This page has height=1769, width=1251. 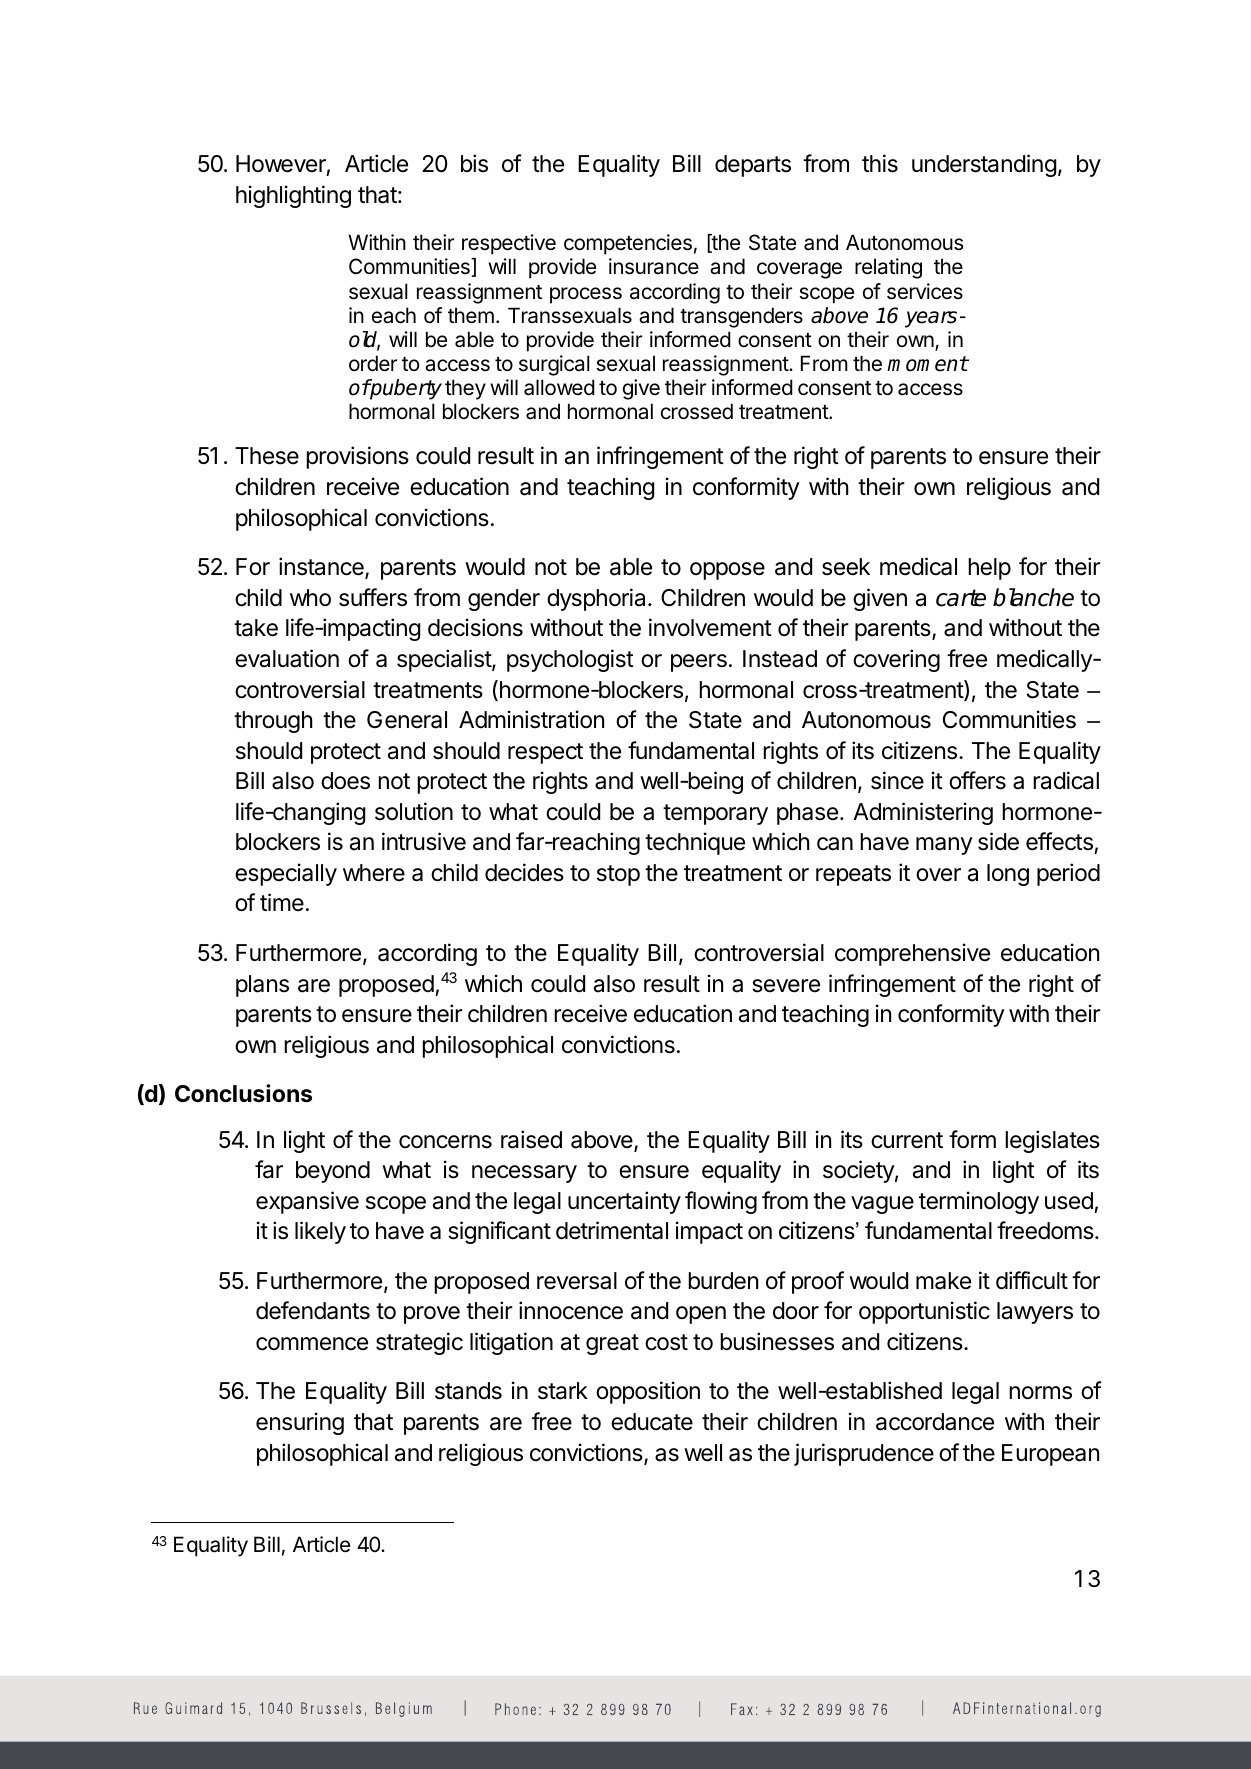 What do you see at coordinates (474, 163) in the page?
I see `bis` at bounding box center [474, 163].
